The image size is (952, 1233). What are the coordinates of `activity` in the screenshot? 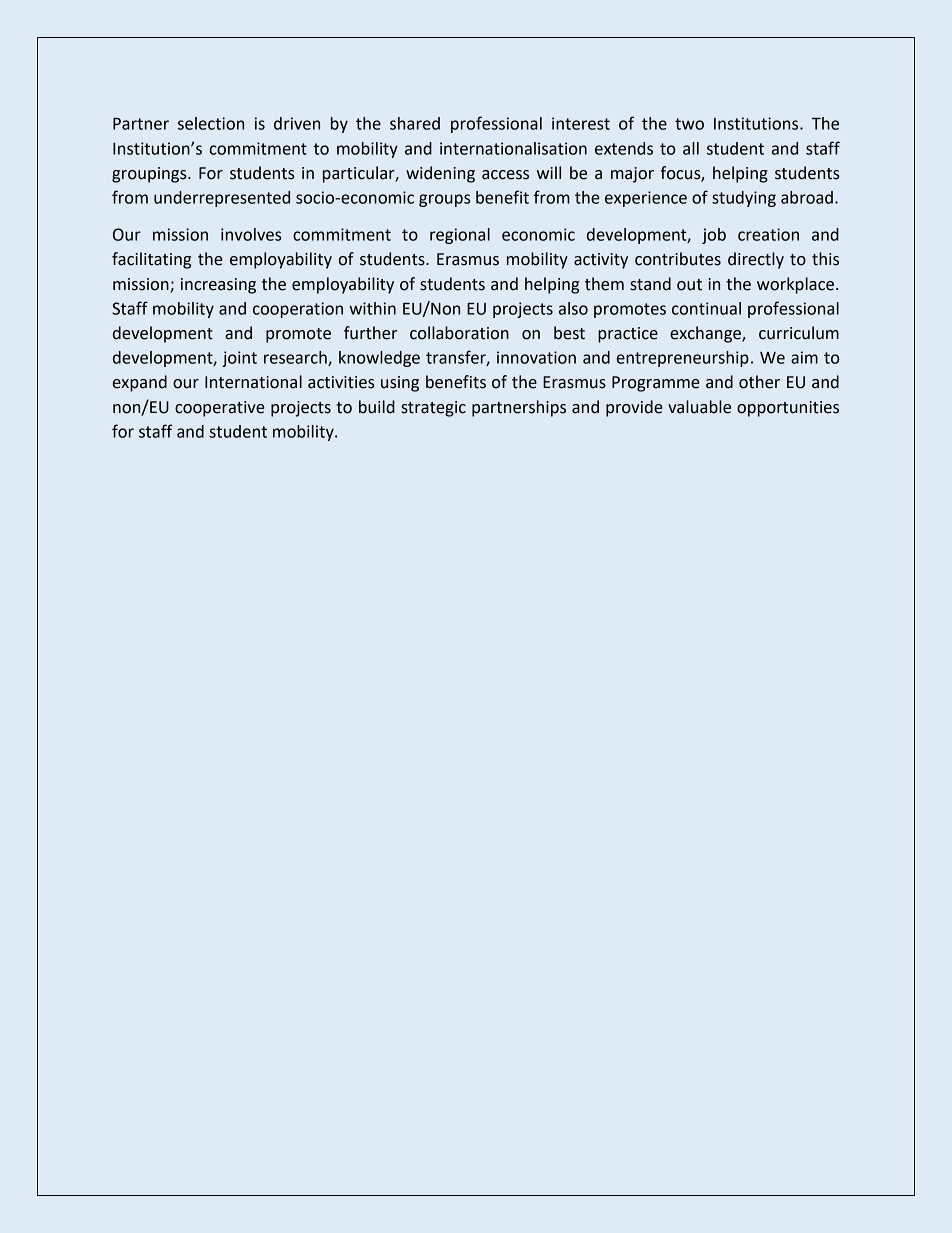 It's located at (601, 261).
